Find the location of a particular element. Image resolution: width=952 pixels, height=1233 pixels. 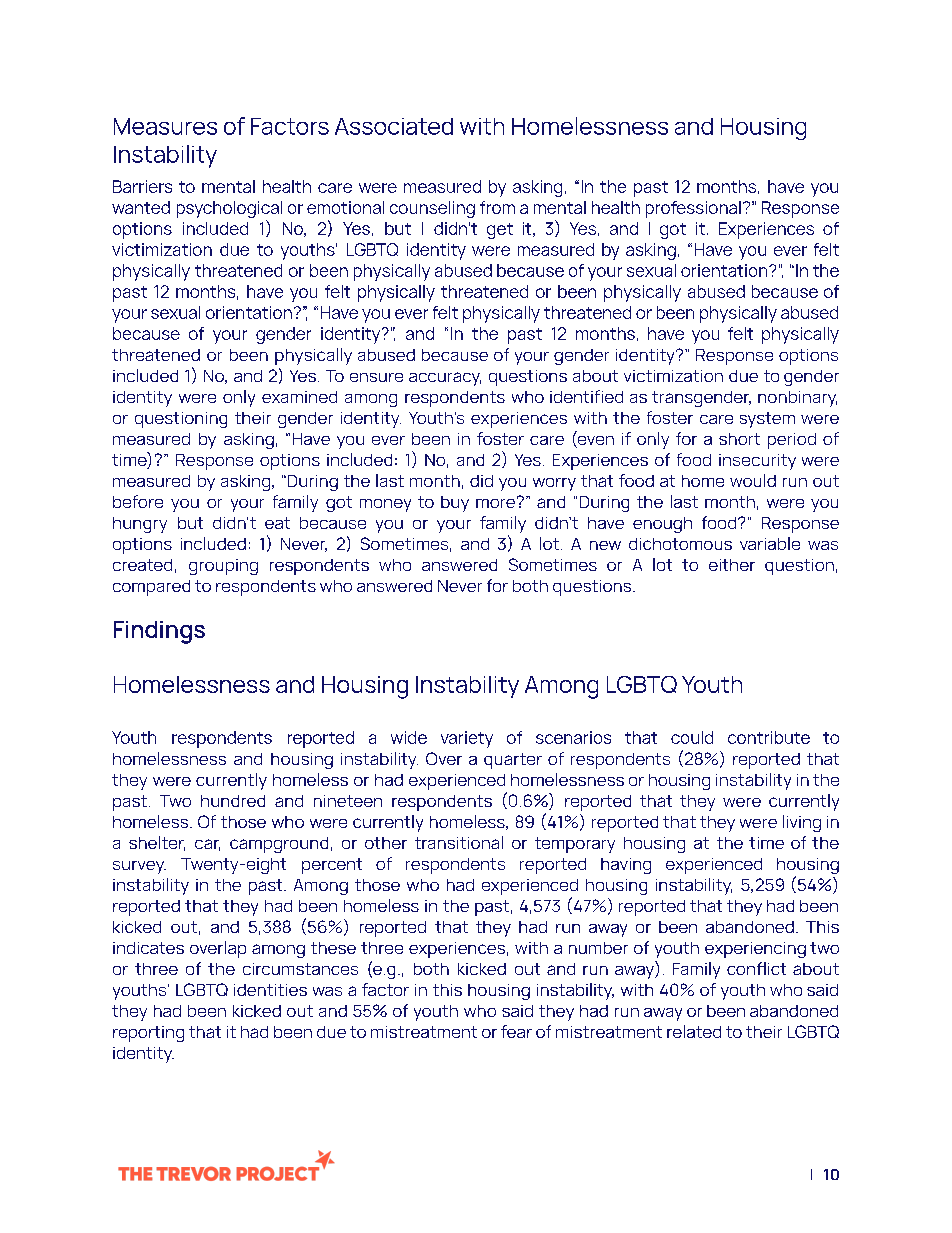

nonbinary is located at coordinates (797, 399).
